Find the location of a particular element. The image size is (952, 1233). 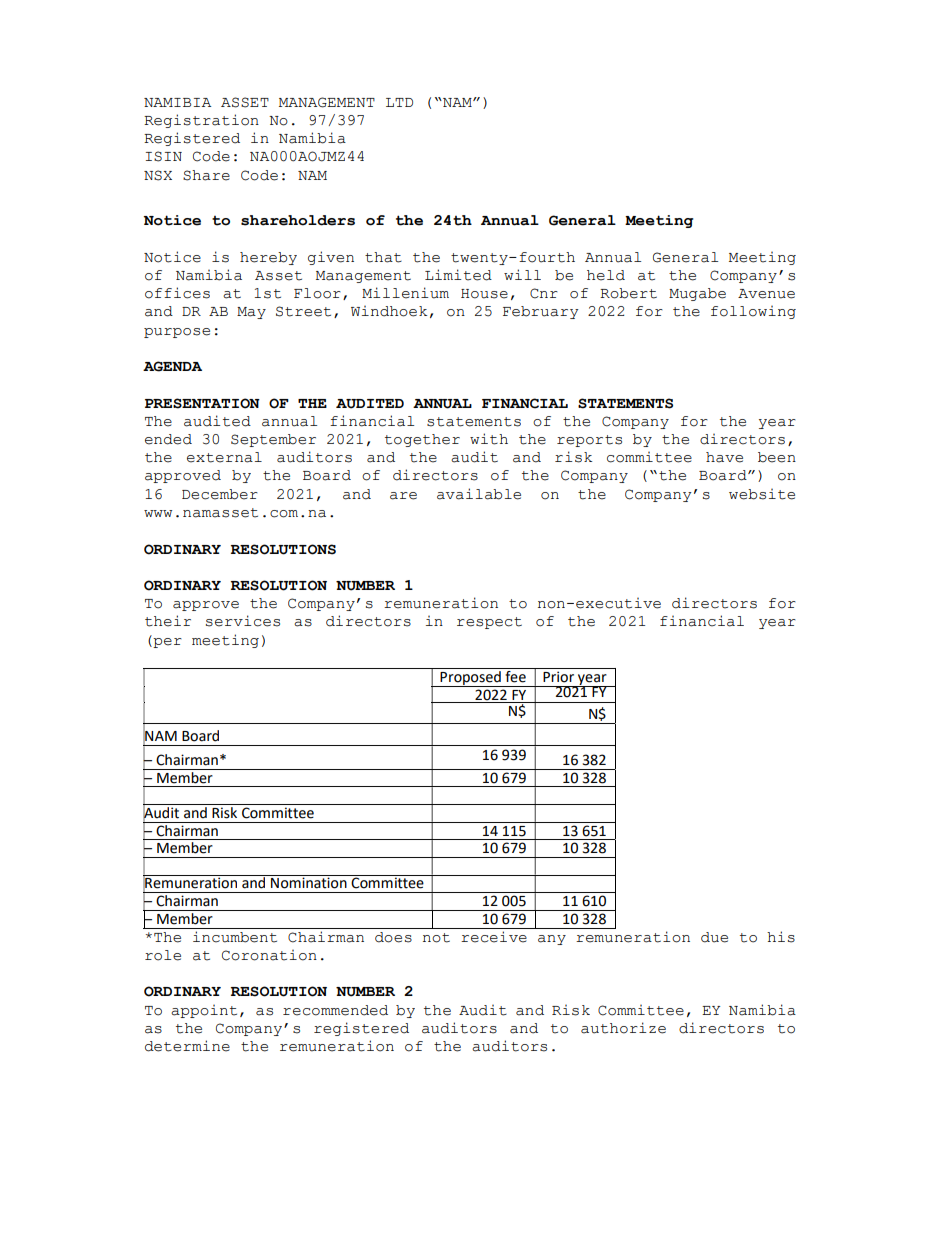

following is located at coordinates (753, 312).
